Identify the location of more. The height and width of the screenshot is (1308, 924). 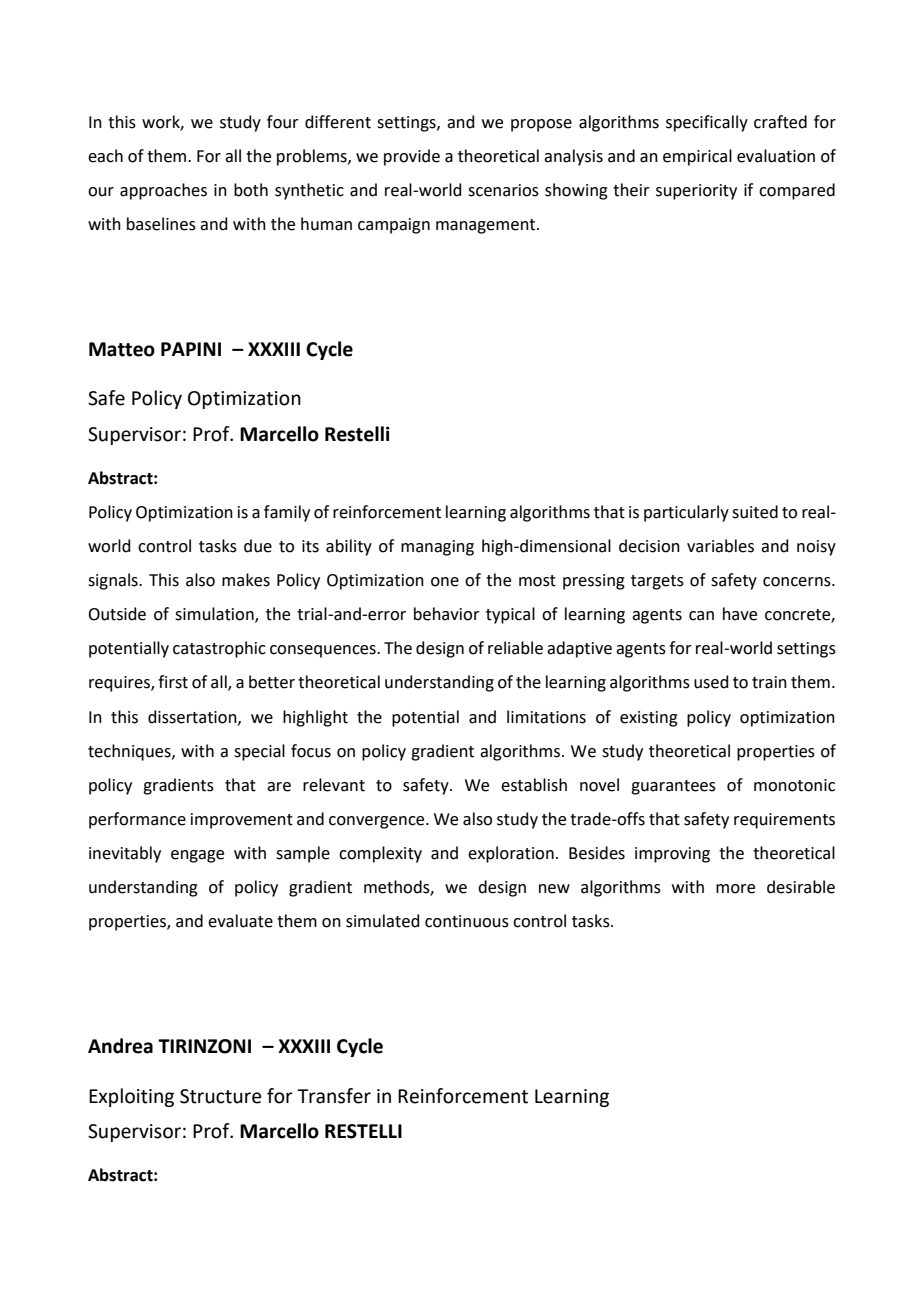
(735, 889).
